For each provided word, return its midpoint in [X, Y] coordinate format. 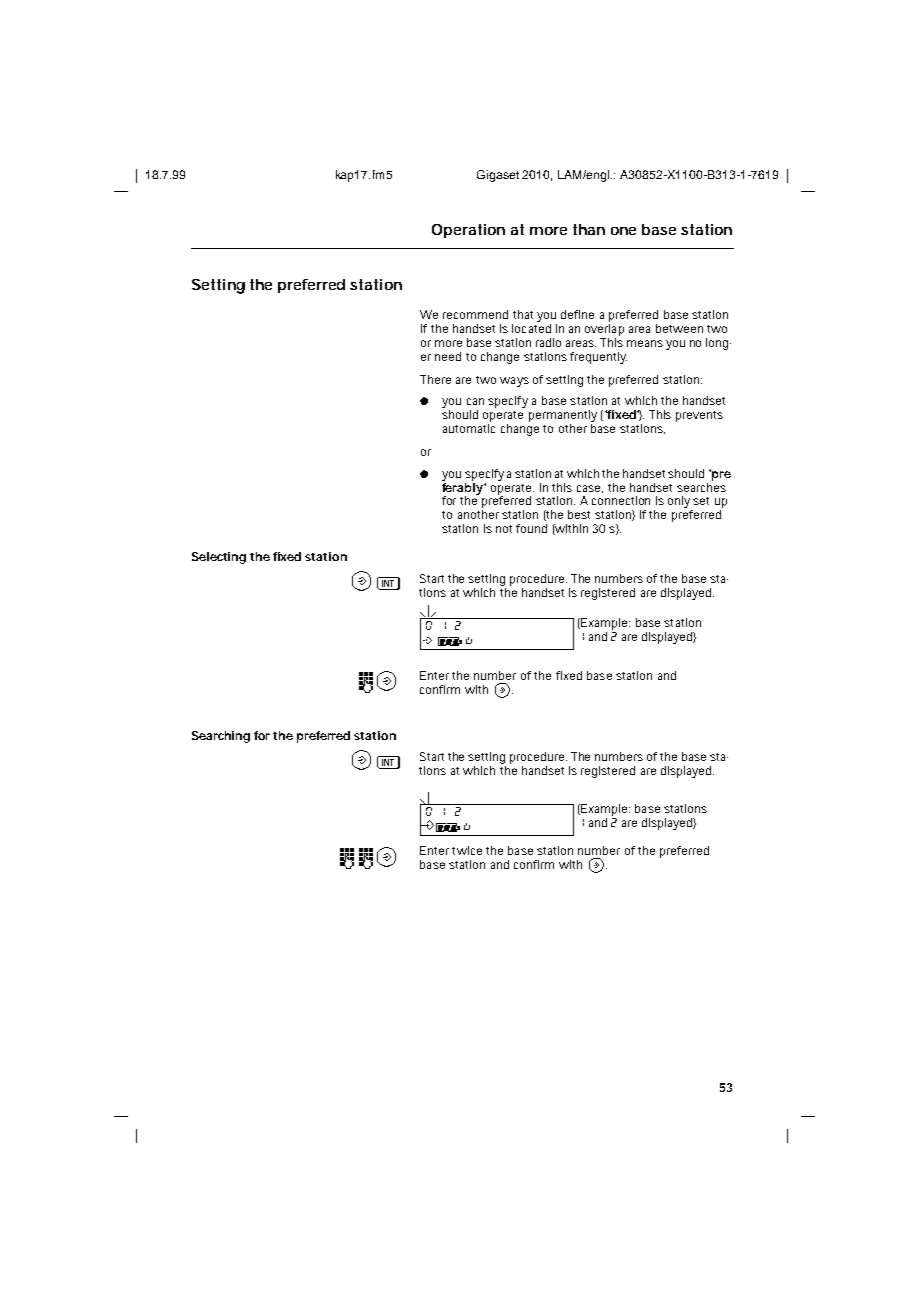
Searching [221, 737]
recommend [475, 314]
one [623, 231]
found [531, 528]
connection [621, 500]
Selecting [219, 558]
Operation [468, 231]
